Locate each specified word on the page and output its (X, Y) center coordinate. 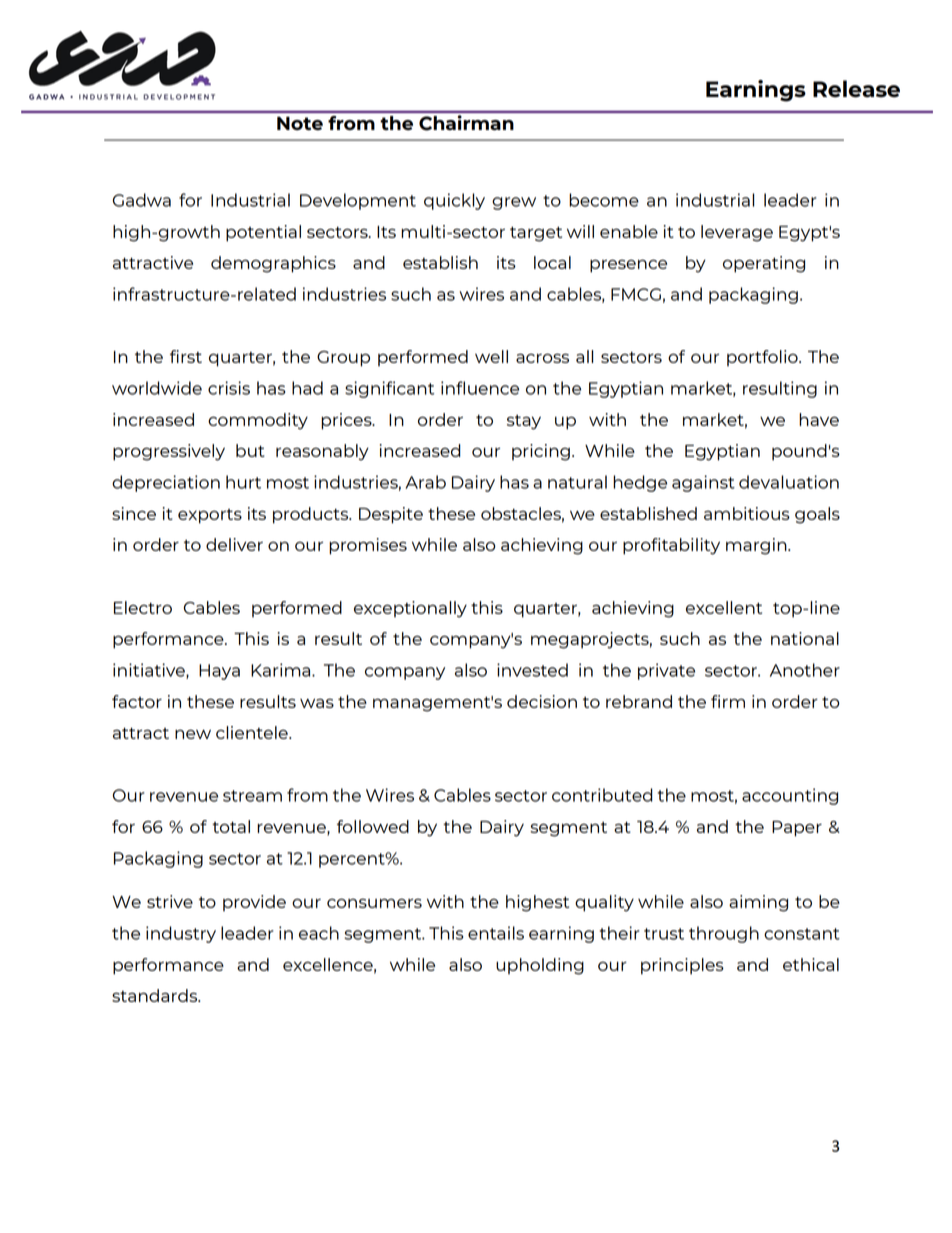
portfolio (763, 358)
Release (856, 89)
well (491, 356)
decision (542, 701)
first (186, 356)
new (193, 734)
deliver (234, 544)
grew (514, 203)
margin (757, 546)
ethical (811, 964)
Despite (391, 515)
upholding (540, 966)
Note (300, 123)
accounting (790, 796)
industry (181, 934)
